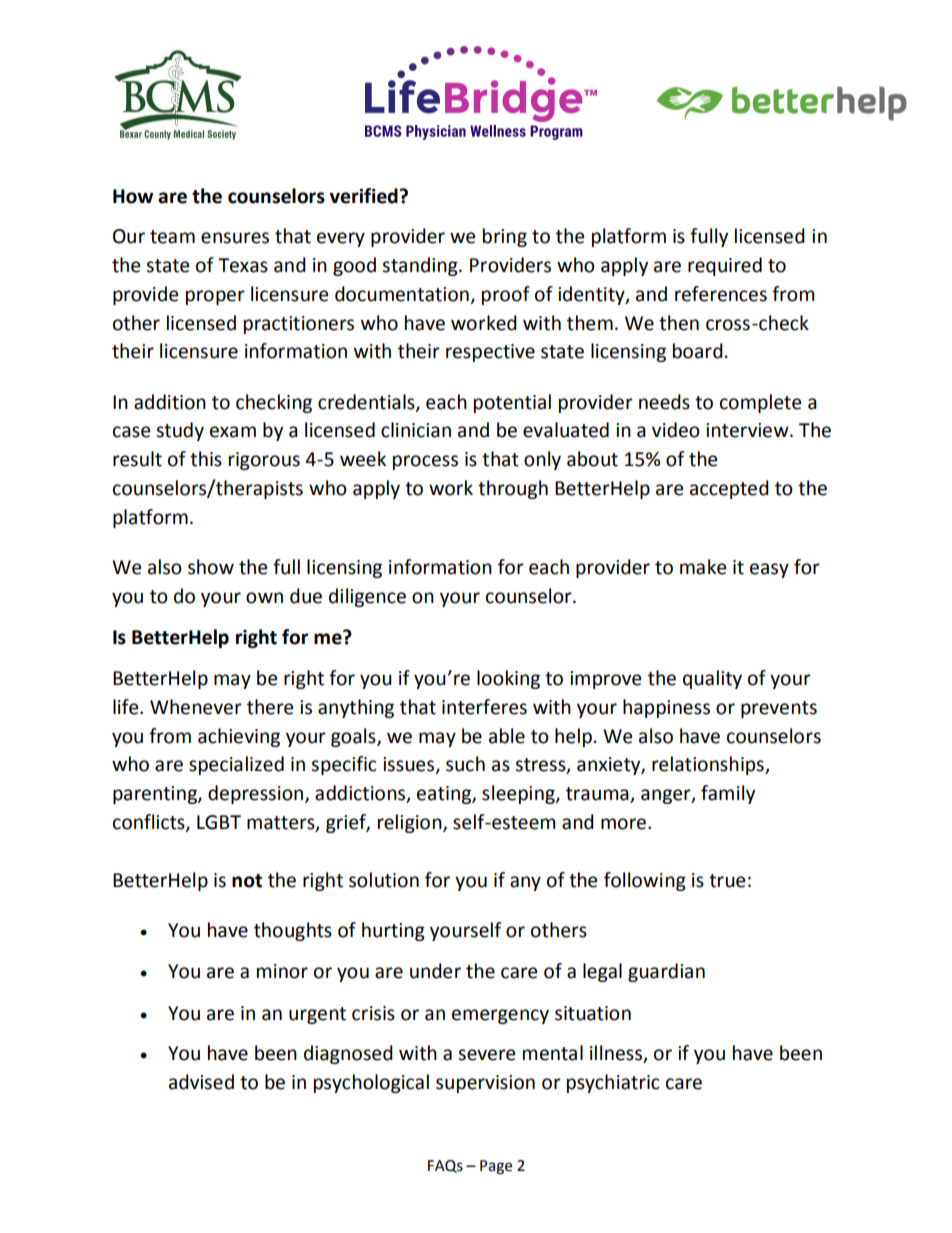  Describe the element at coordinates (725, 266) in the screenshot. I see `required` at that location.
